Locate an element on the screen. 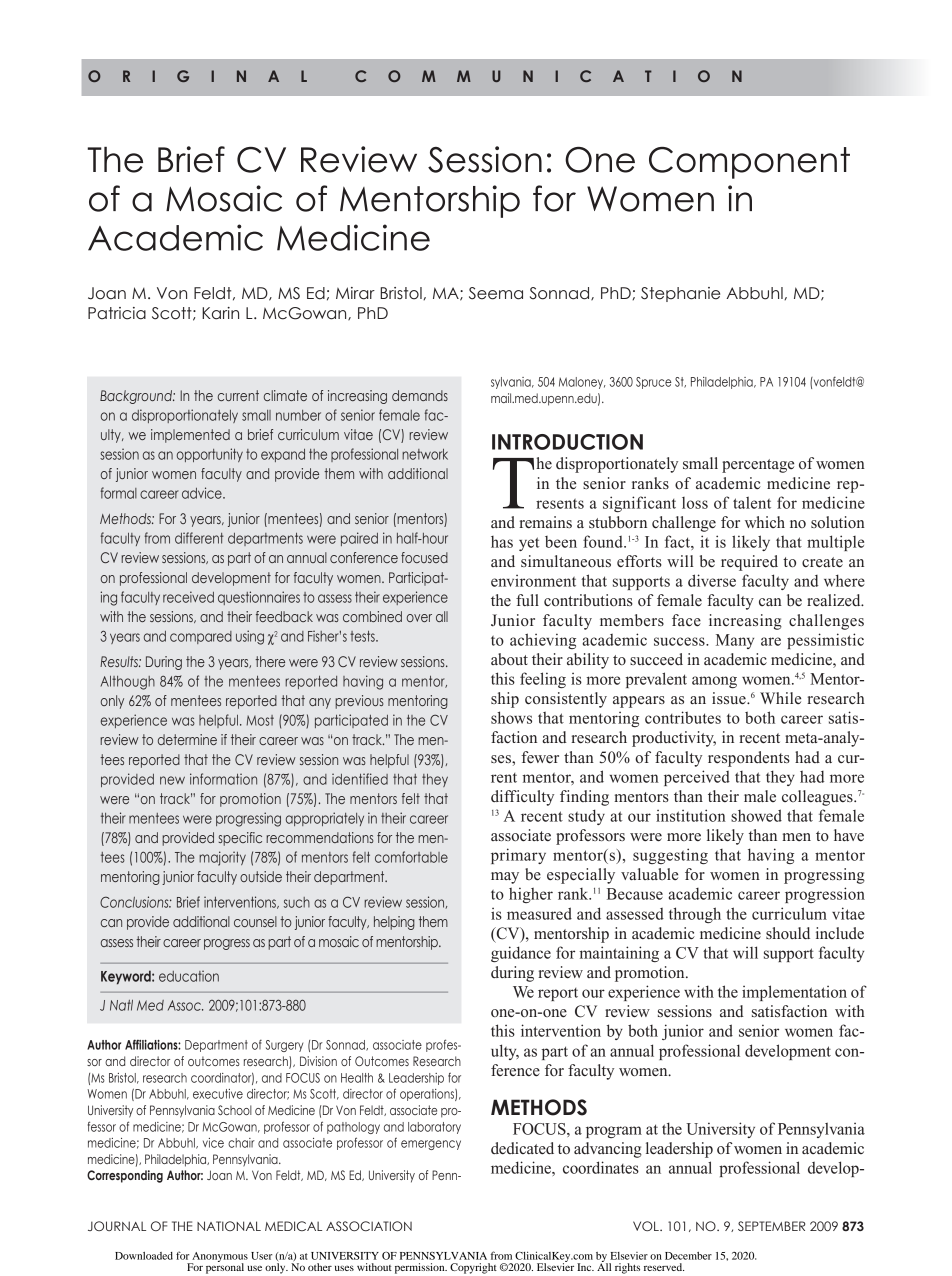  Component is located at coordinates (749, 163).
